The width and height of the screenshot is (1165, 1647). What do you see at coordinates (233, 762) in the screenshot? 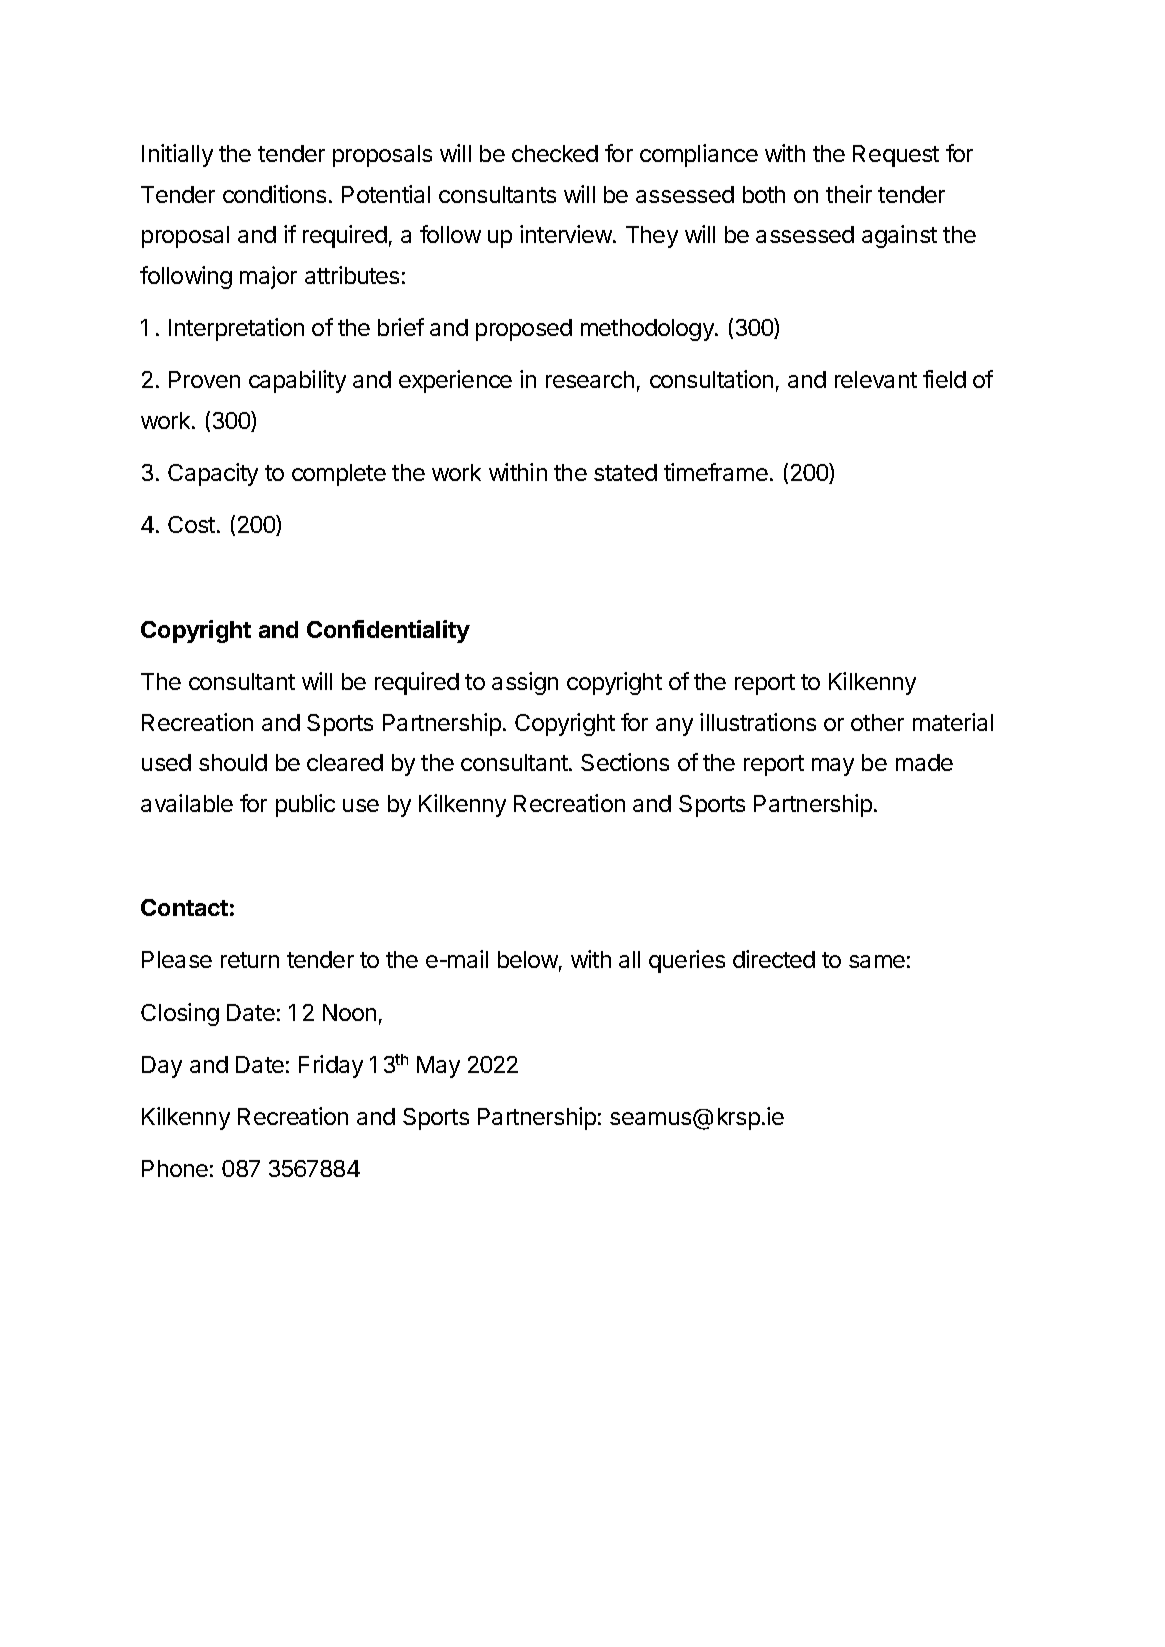
I see `should` at bounding box center [233, 762].
